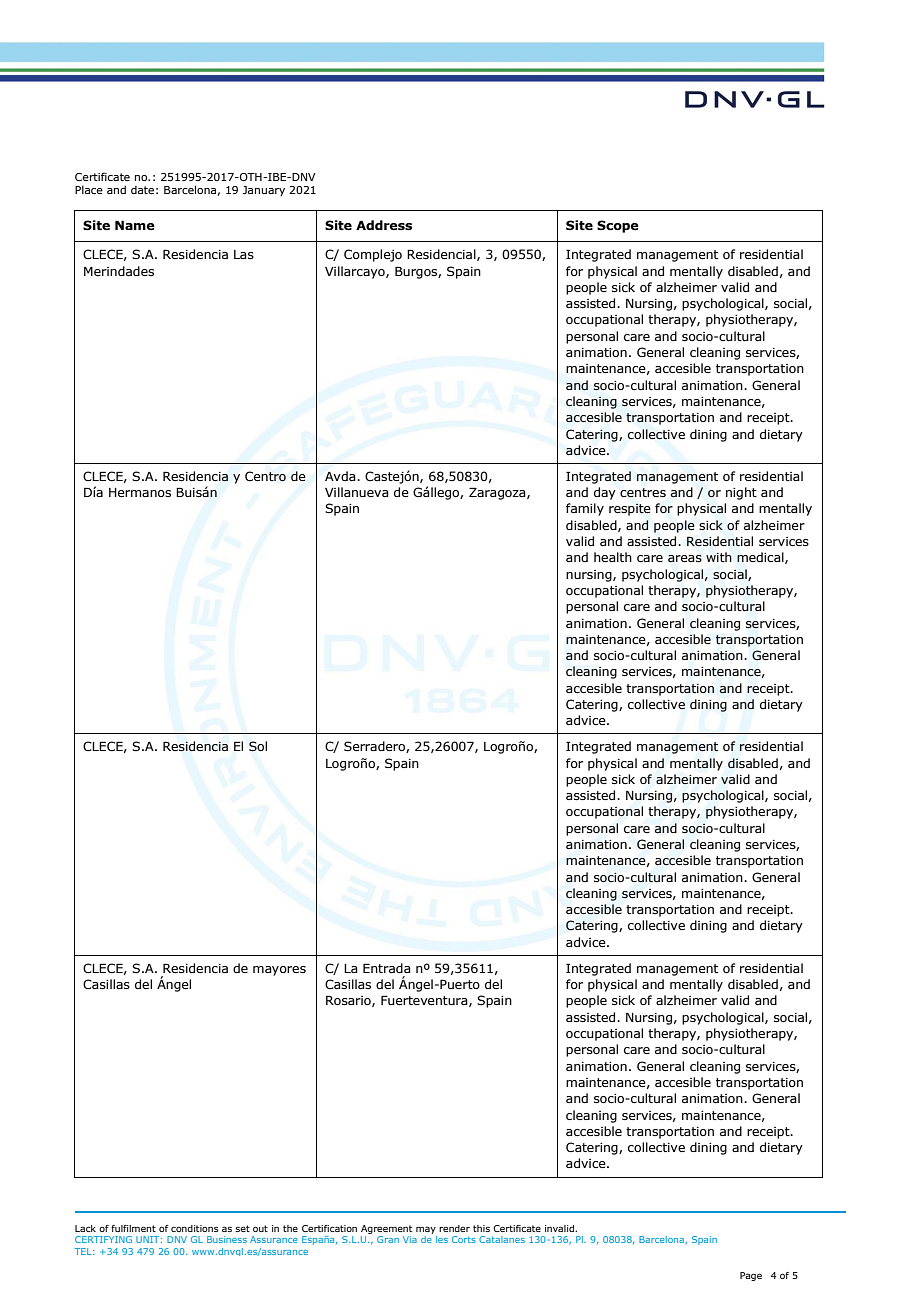  Describe the element at coordinates (410, 1239) in the screenshot. I see `Via` at that location.
